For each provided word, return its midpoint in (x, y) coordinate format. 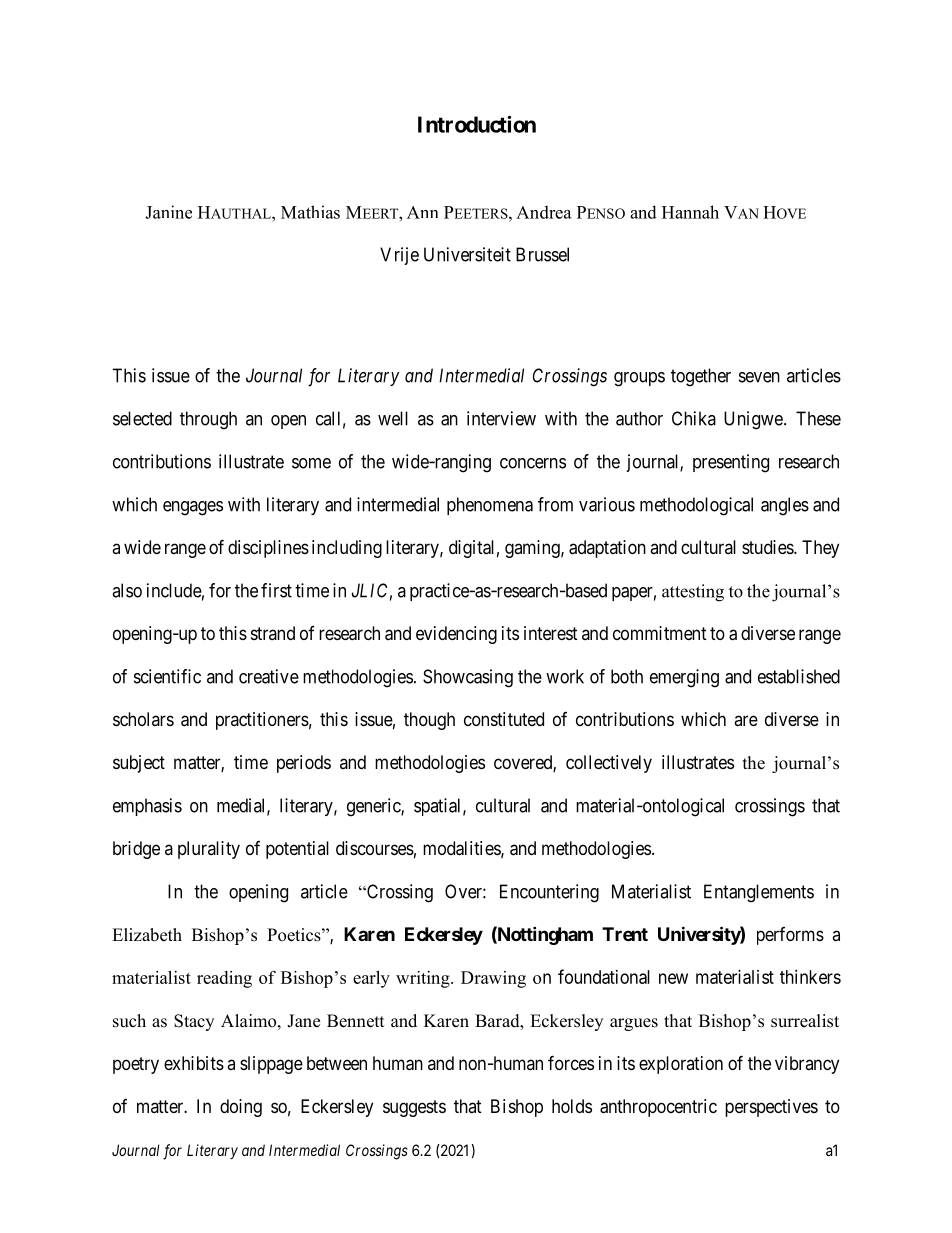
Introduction (477, 124)
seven (759, 377)
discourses (375, 848)
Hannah (690, 212)
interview (501, 418)
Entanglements (759, 893)
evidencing (456, 635)
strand (273, 633)
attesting (693, 593)
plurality (209, 850)
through (208, 420)
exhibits (194, 1063)
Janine (168, 212)
